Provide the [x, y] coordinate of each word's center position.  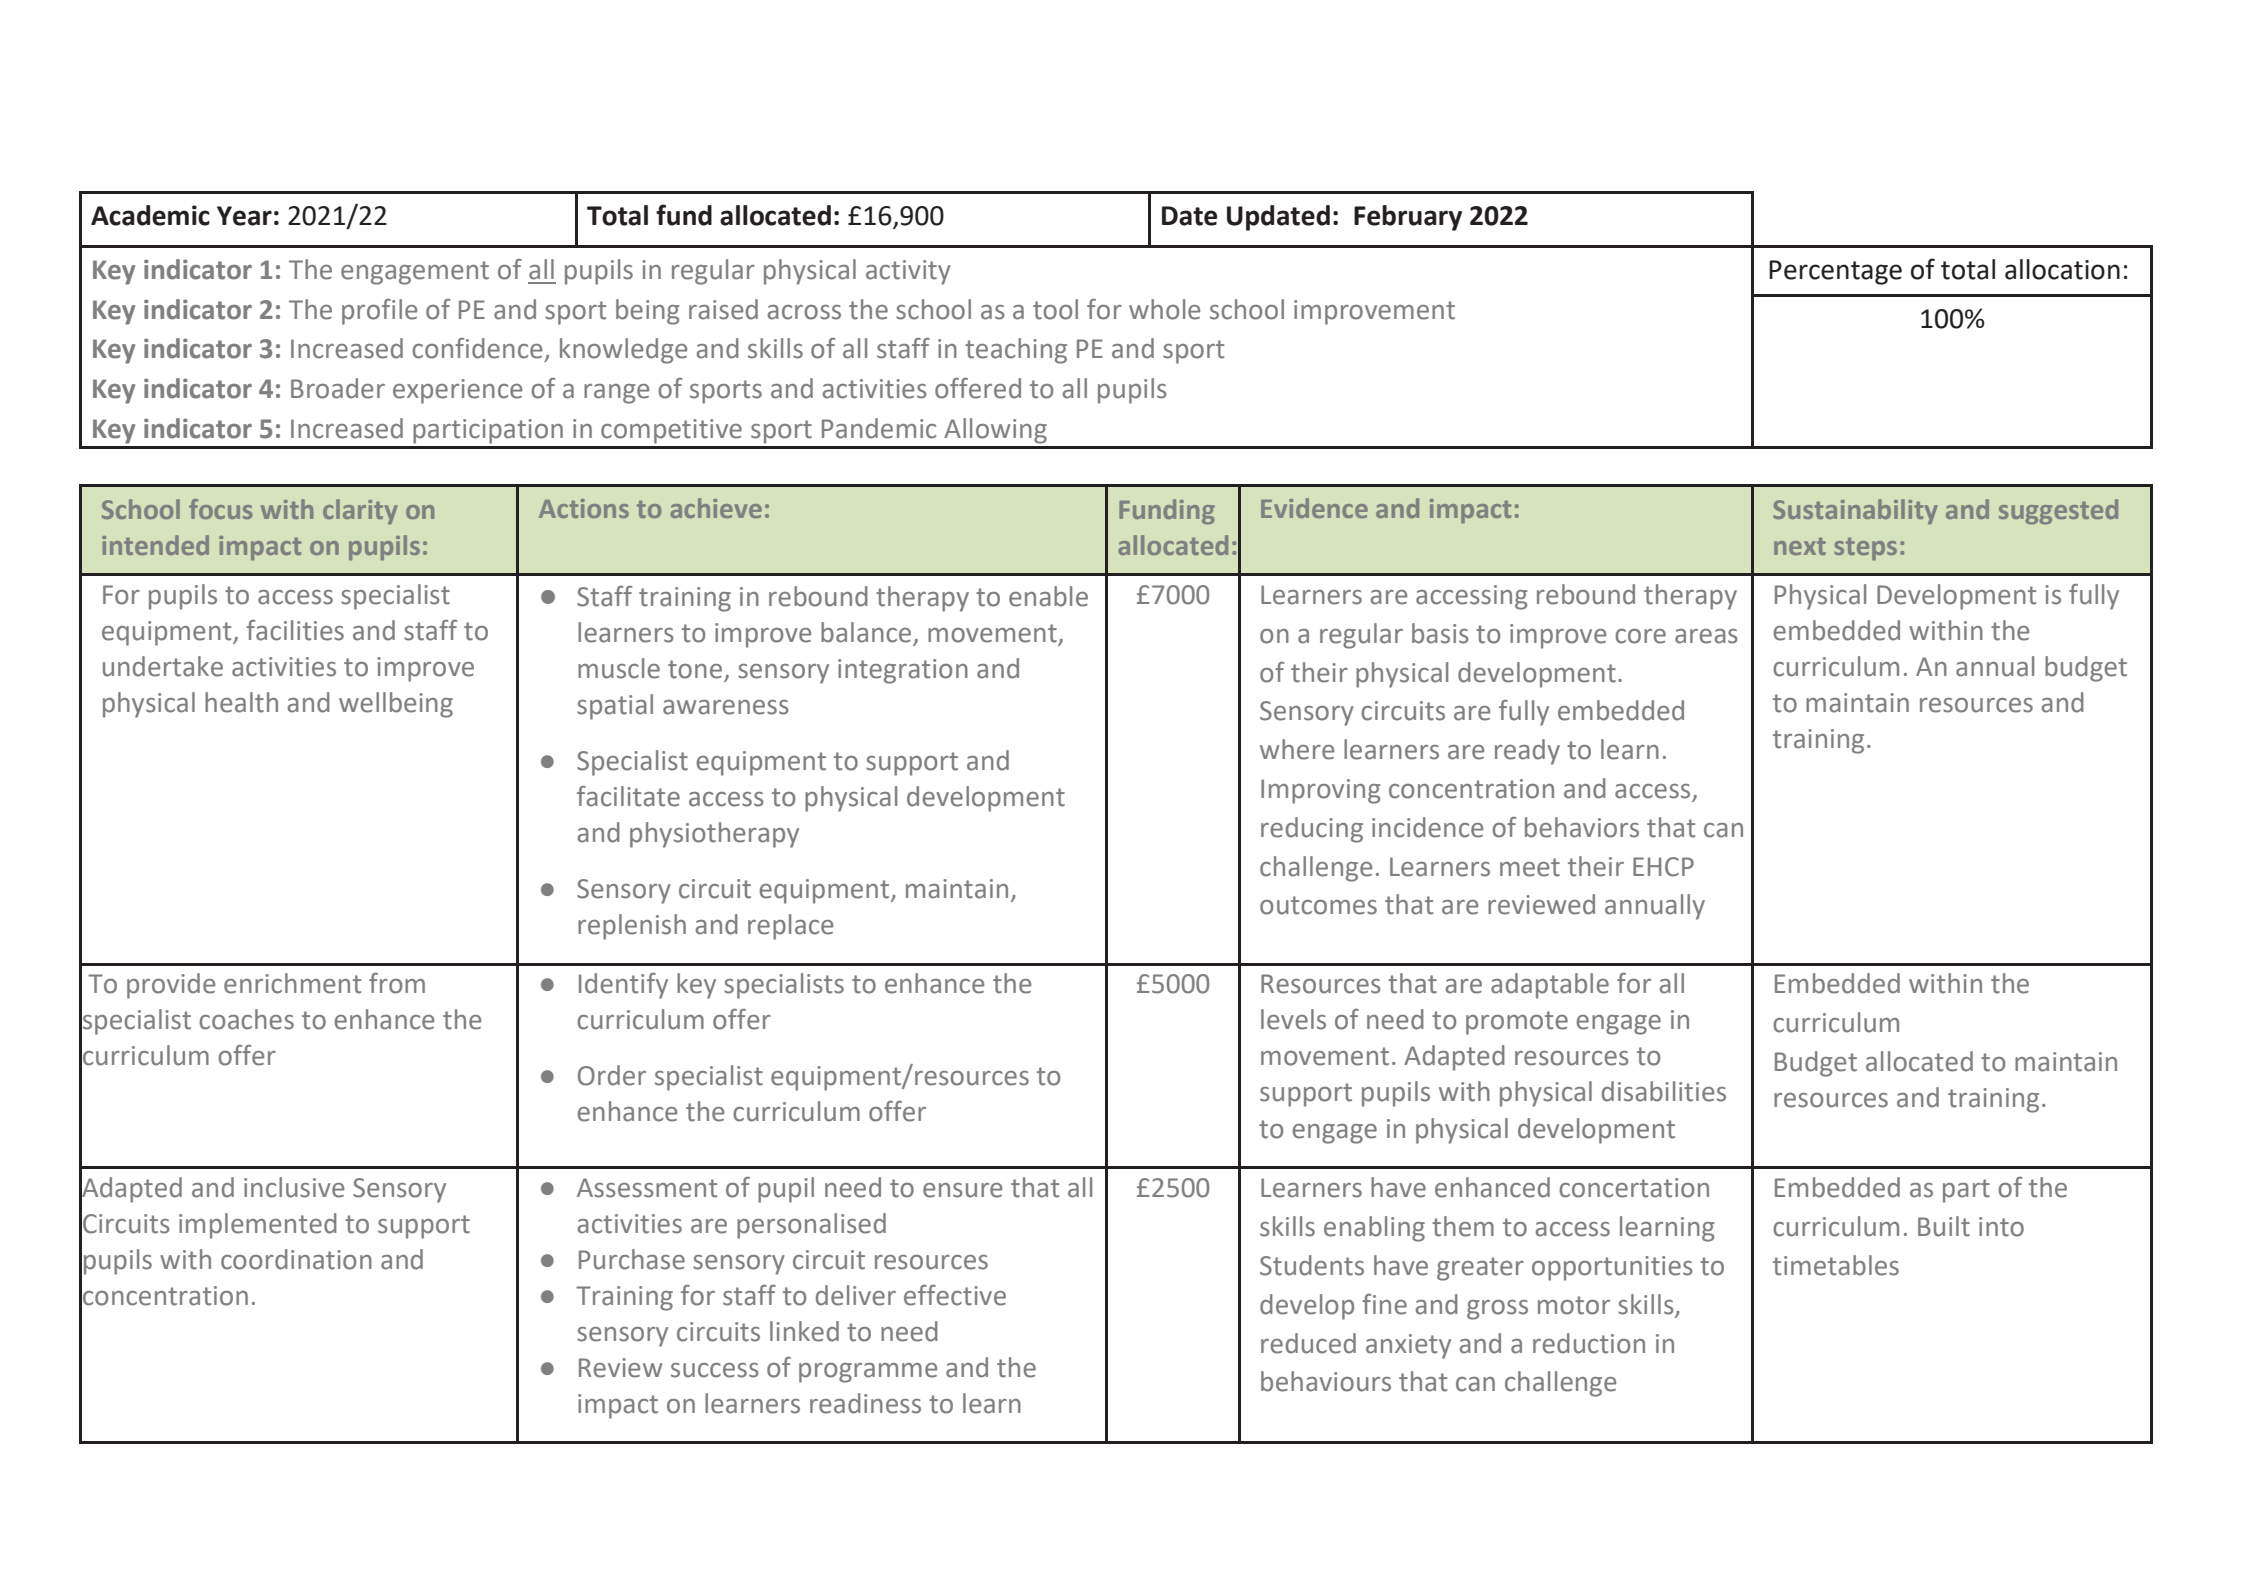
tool [1055, 309]
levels [1293, 1019]
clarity [360, 511]
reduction [1589, 1343]
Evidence [1314, 508]
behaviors [1582, 827]
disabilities [1664, 1091]
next [1800, 546]
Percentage [1835, 272]
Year [244, 216]
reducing [1312, 830]
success [715, 1370]
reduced [1308, 1343]
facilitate [628, 796]
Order [612, 1075]
